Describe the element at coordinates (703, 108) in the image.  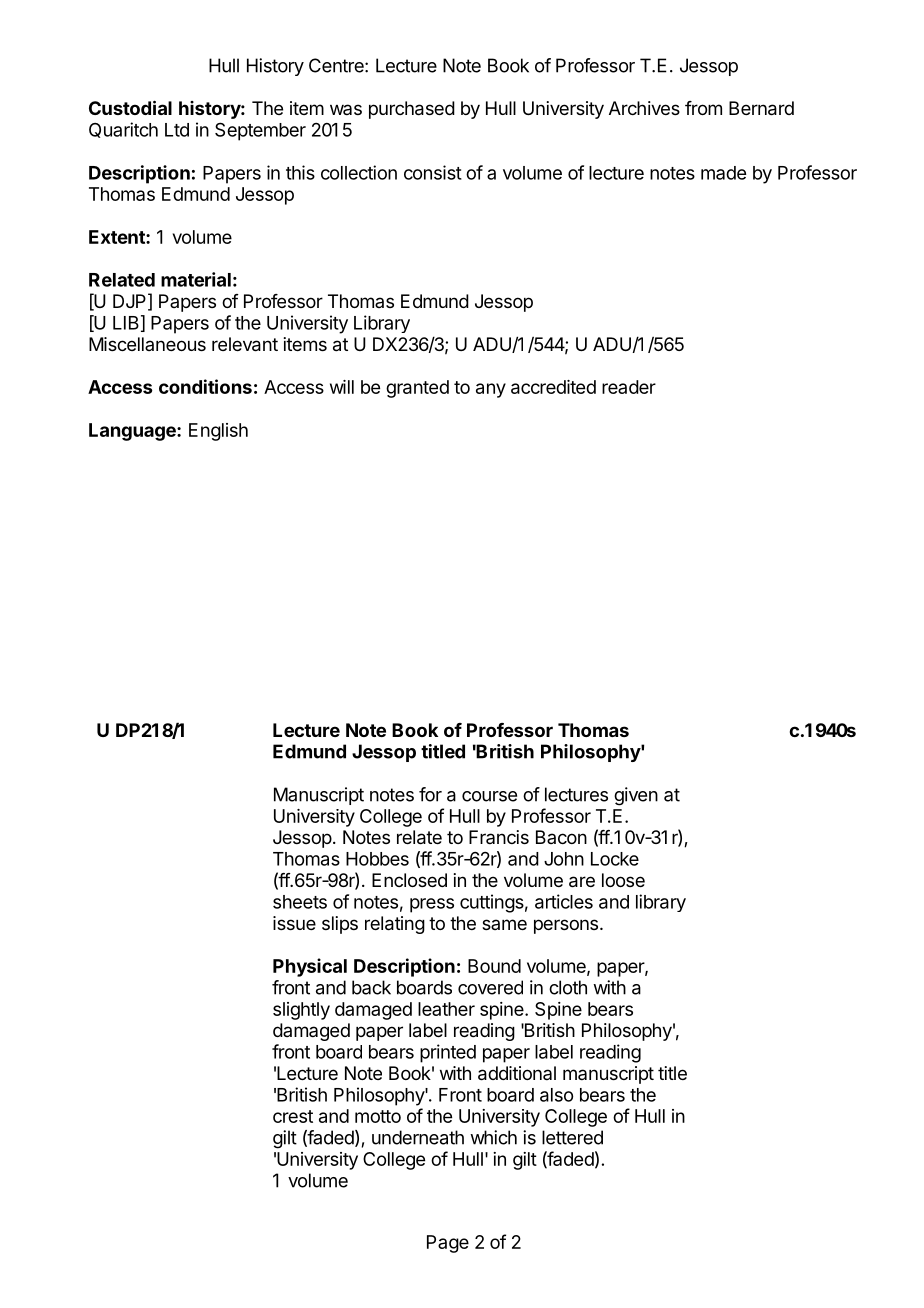
I see `from` at that location.
